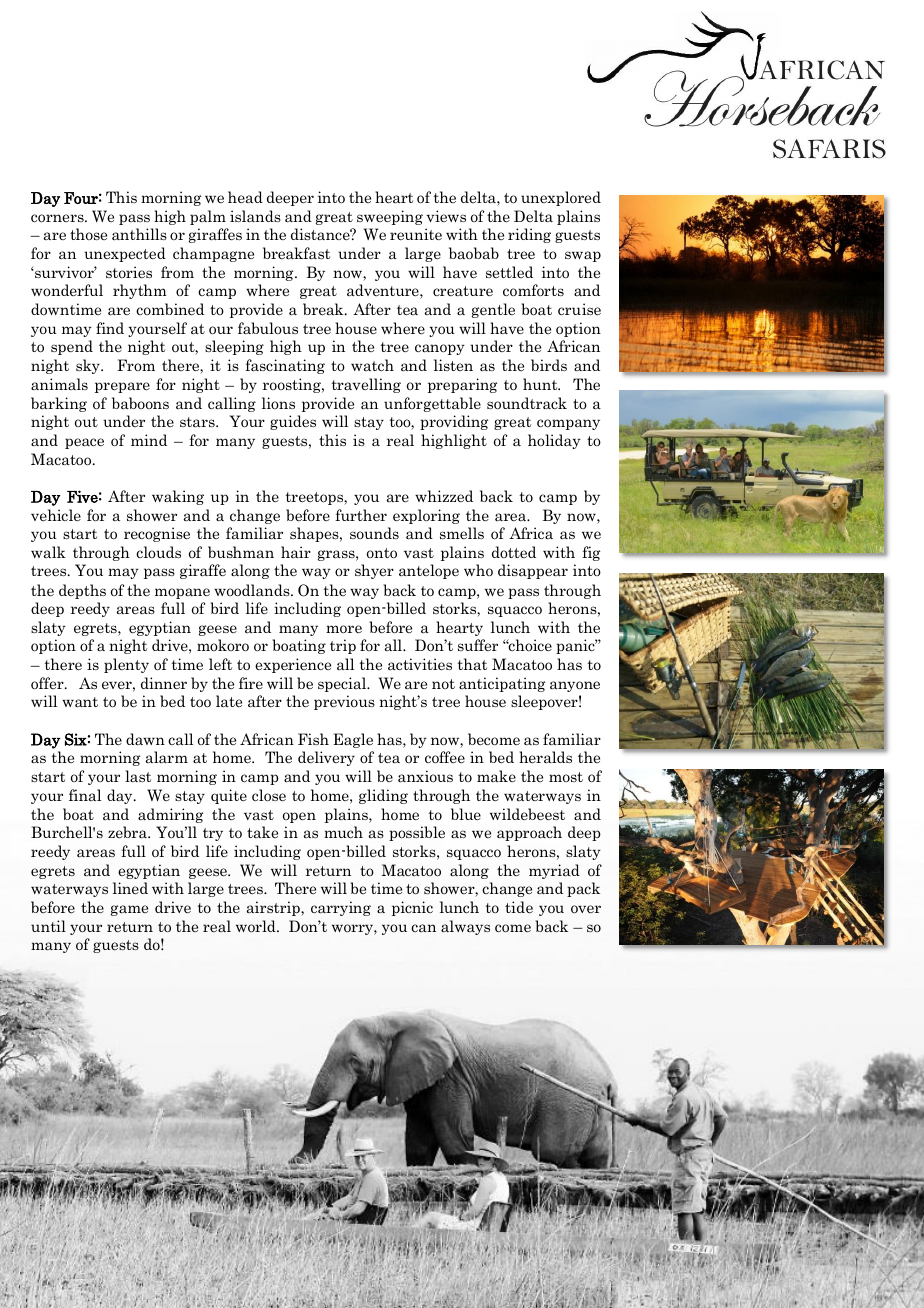  Describe the element at coordinates (545, 757) in the screenshot. I see `heralds` at that location.
